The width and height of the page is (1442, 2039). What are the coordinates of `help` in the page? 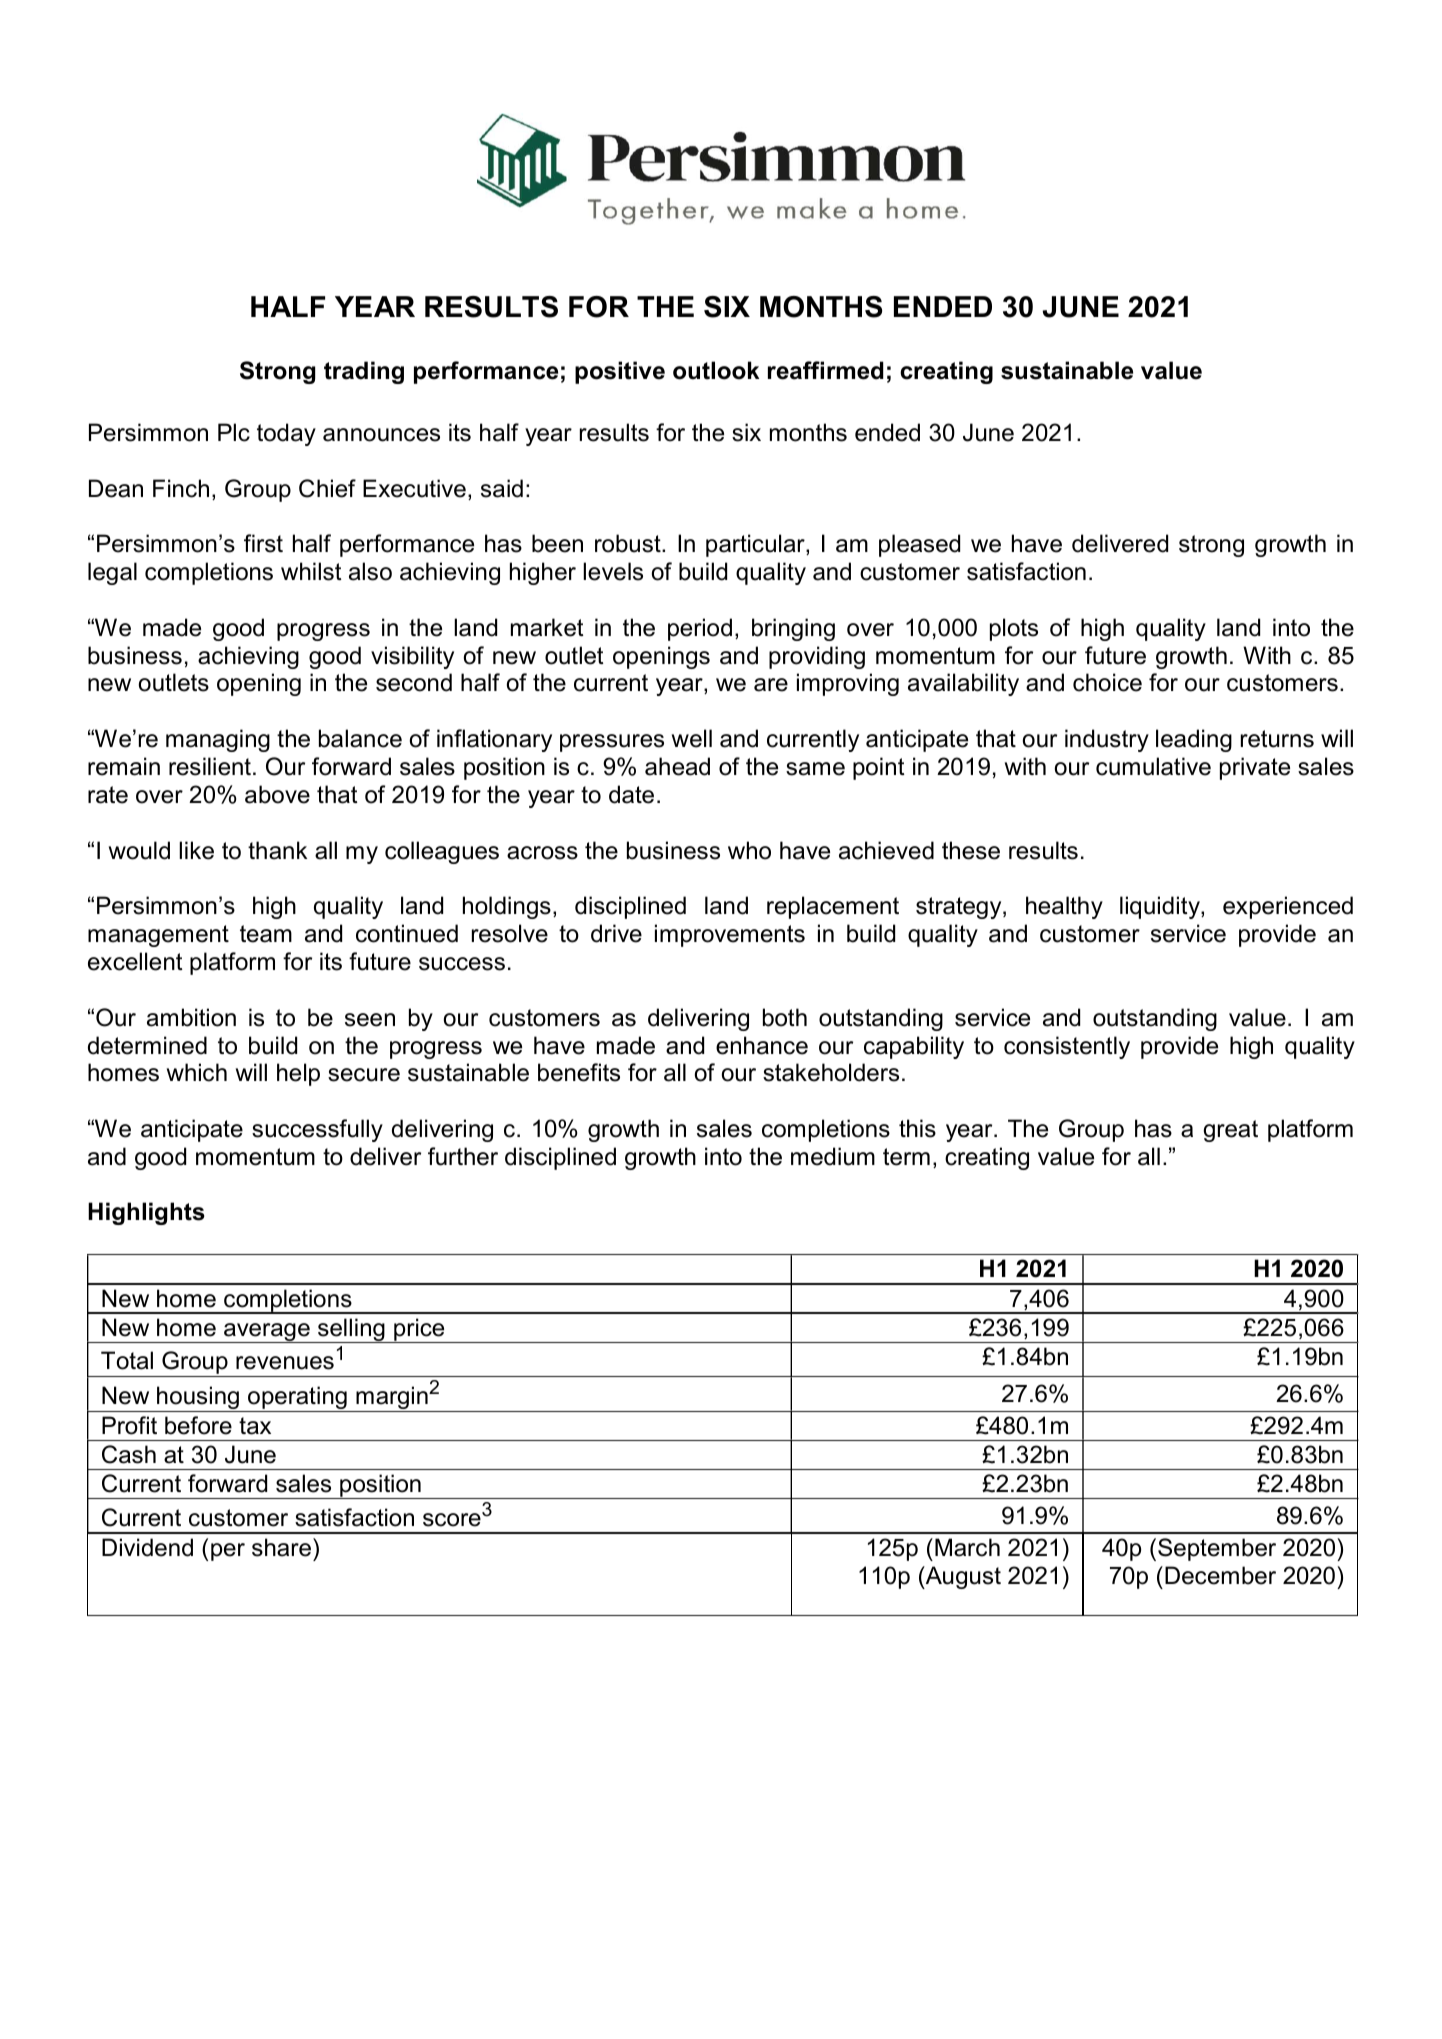 It's located at (298, 1074).
